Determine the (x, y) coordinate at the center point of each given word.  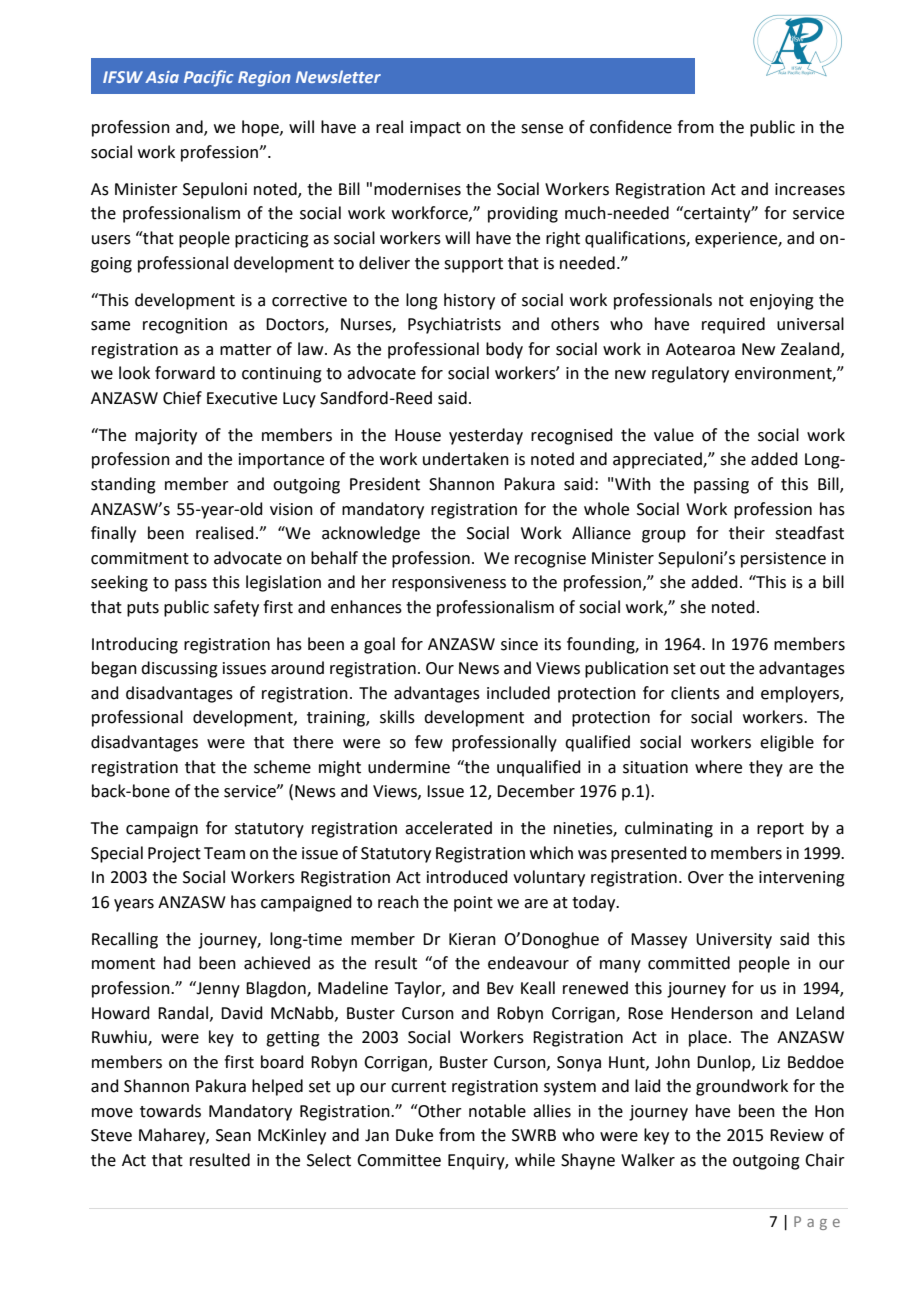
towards (170, 1111)
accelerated (448, 828)
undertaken (466, 459)
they (766, 768)
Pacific (209, 78)
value (674, 435)
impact (435, 129)
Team (224, 853)
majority (166, 437)
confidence (631, 127)
